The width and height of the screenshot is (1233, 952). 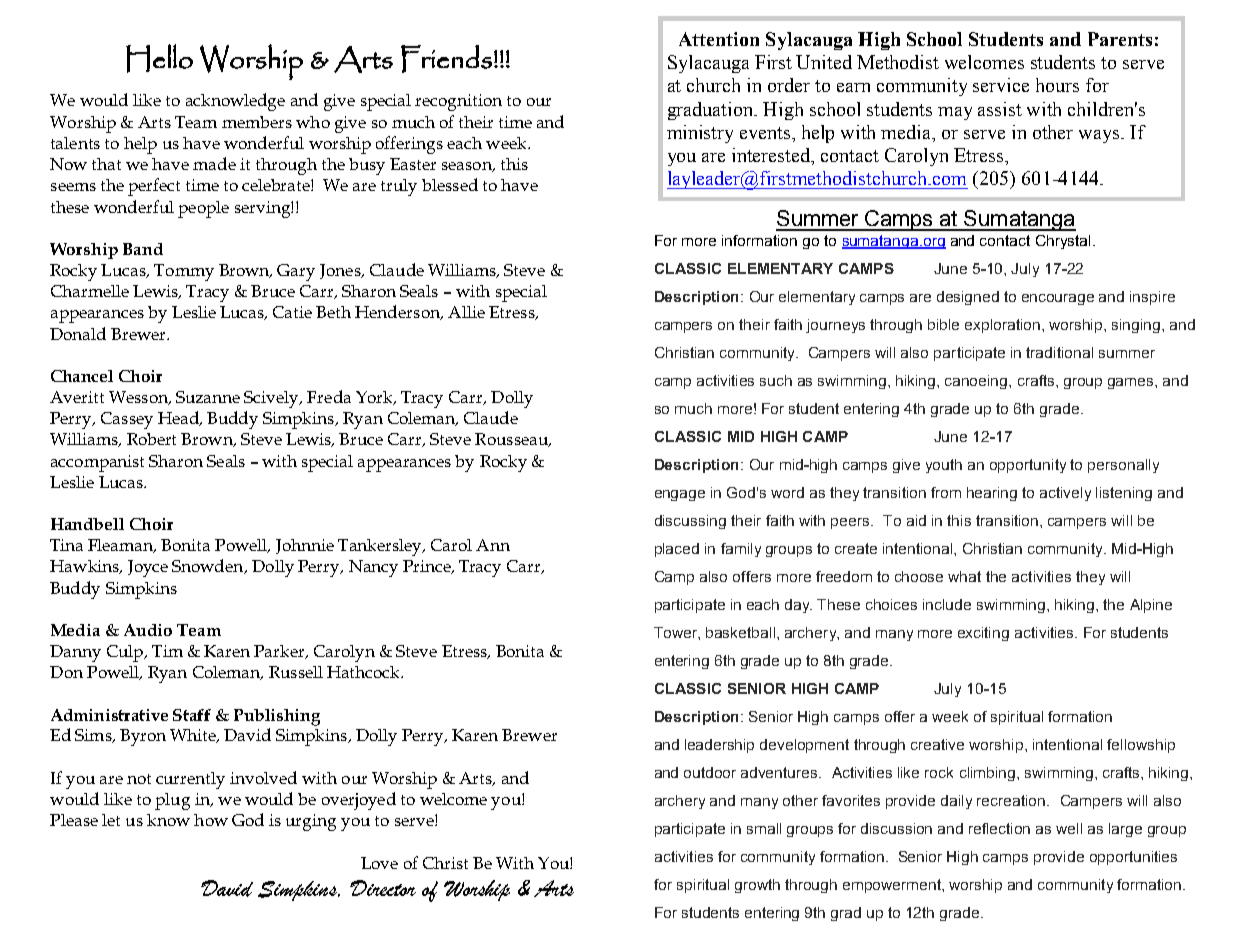 What do you see at coordinates (1001, 85) in the screenshot?
I see `service` at bounding box center [1001, 85].
